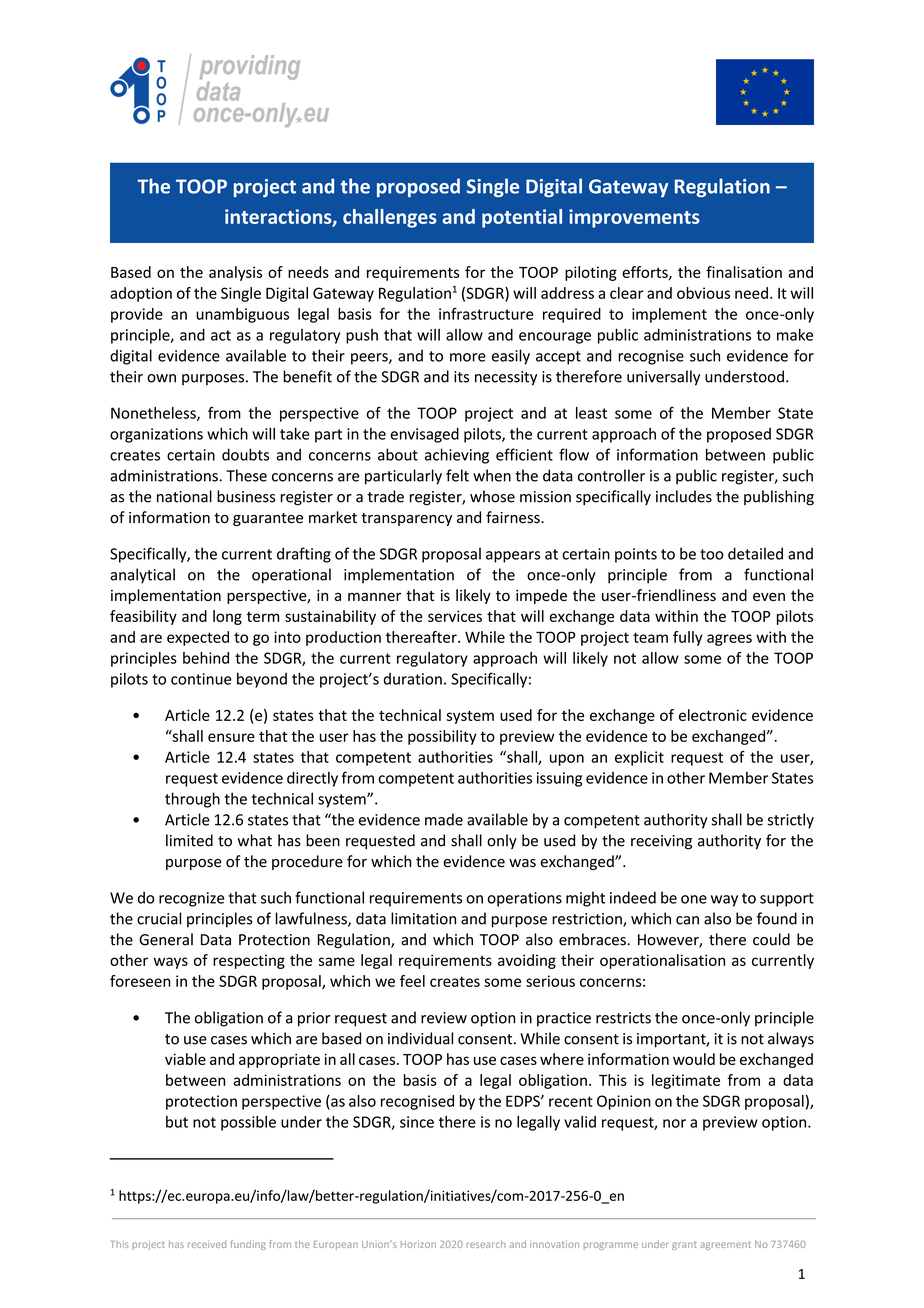 This screenshot has width=924, height=1308. Describe the element at coordinates (703, 293) in the screenshot. I see `obvious` at that location.
